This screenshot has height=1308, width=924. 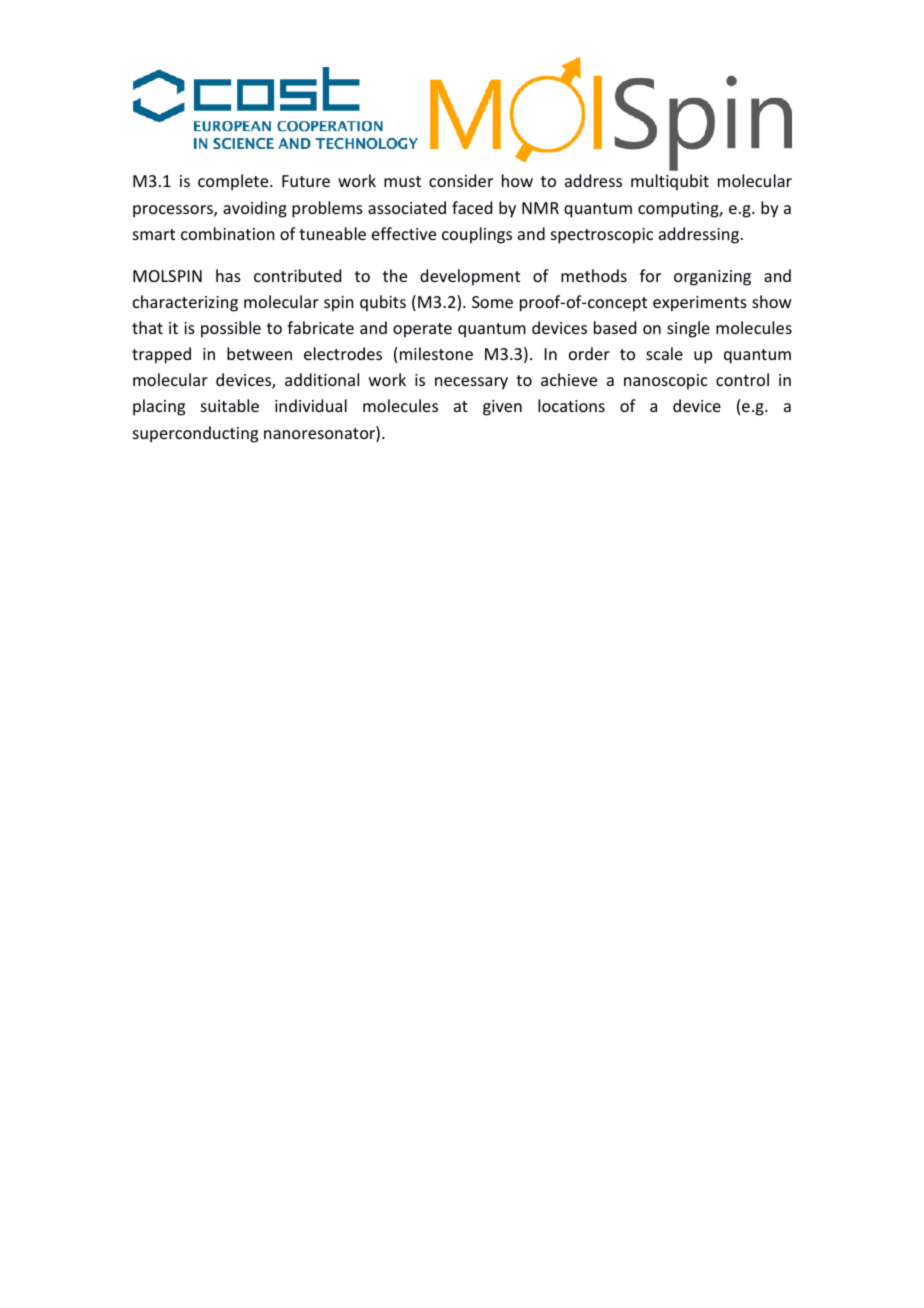 I want to click on consider, so click(x=461, y=180).
